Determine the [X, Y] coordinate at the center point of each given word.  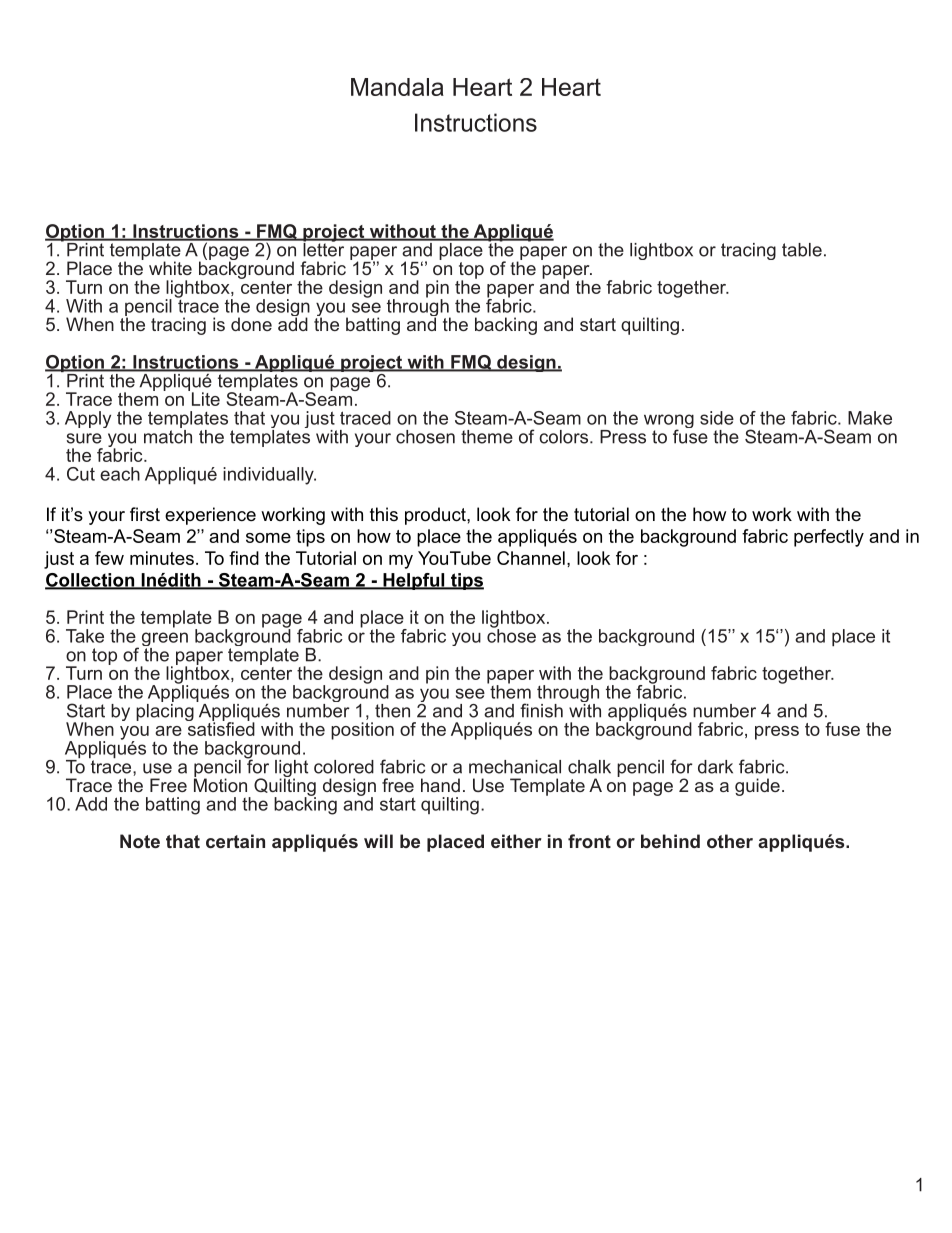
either [516, 841]
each [120, 474]
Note [140, 841]
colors [565, 437]
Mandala [397, 87]
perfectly [829, 538]
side [717, 418]
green [165, 640]
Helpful [414, 581]
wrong [669, 422]
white [170, 268]
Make [870, 418]
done [251, 324]
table [802, 250]
